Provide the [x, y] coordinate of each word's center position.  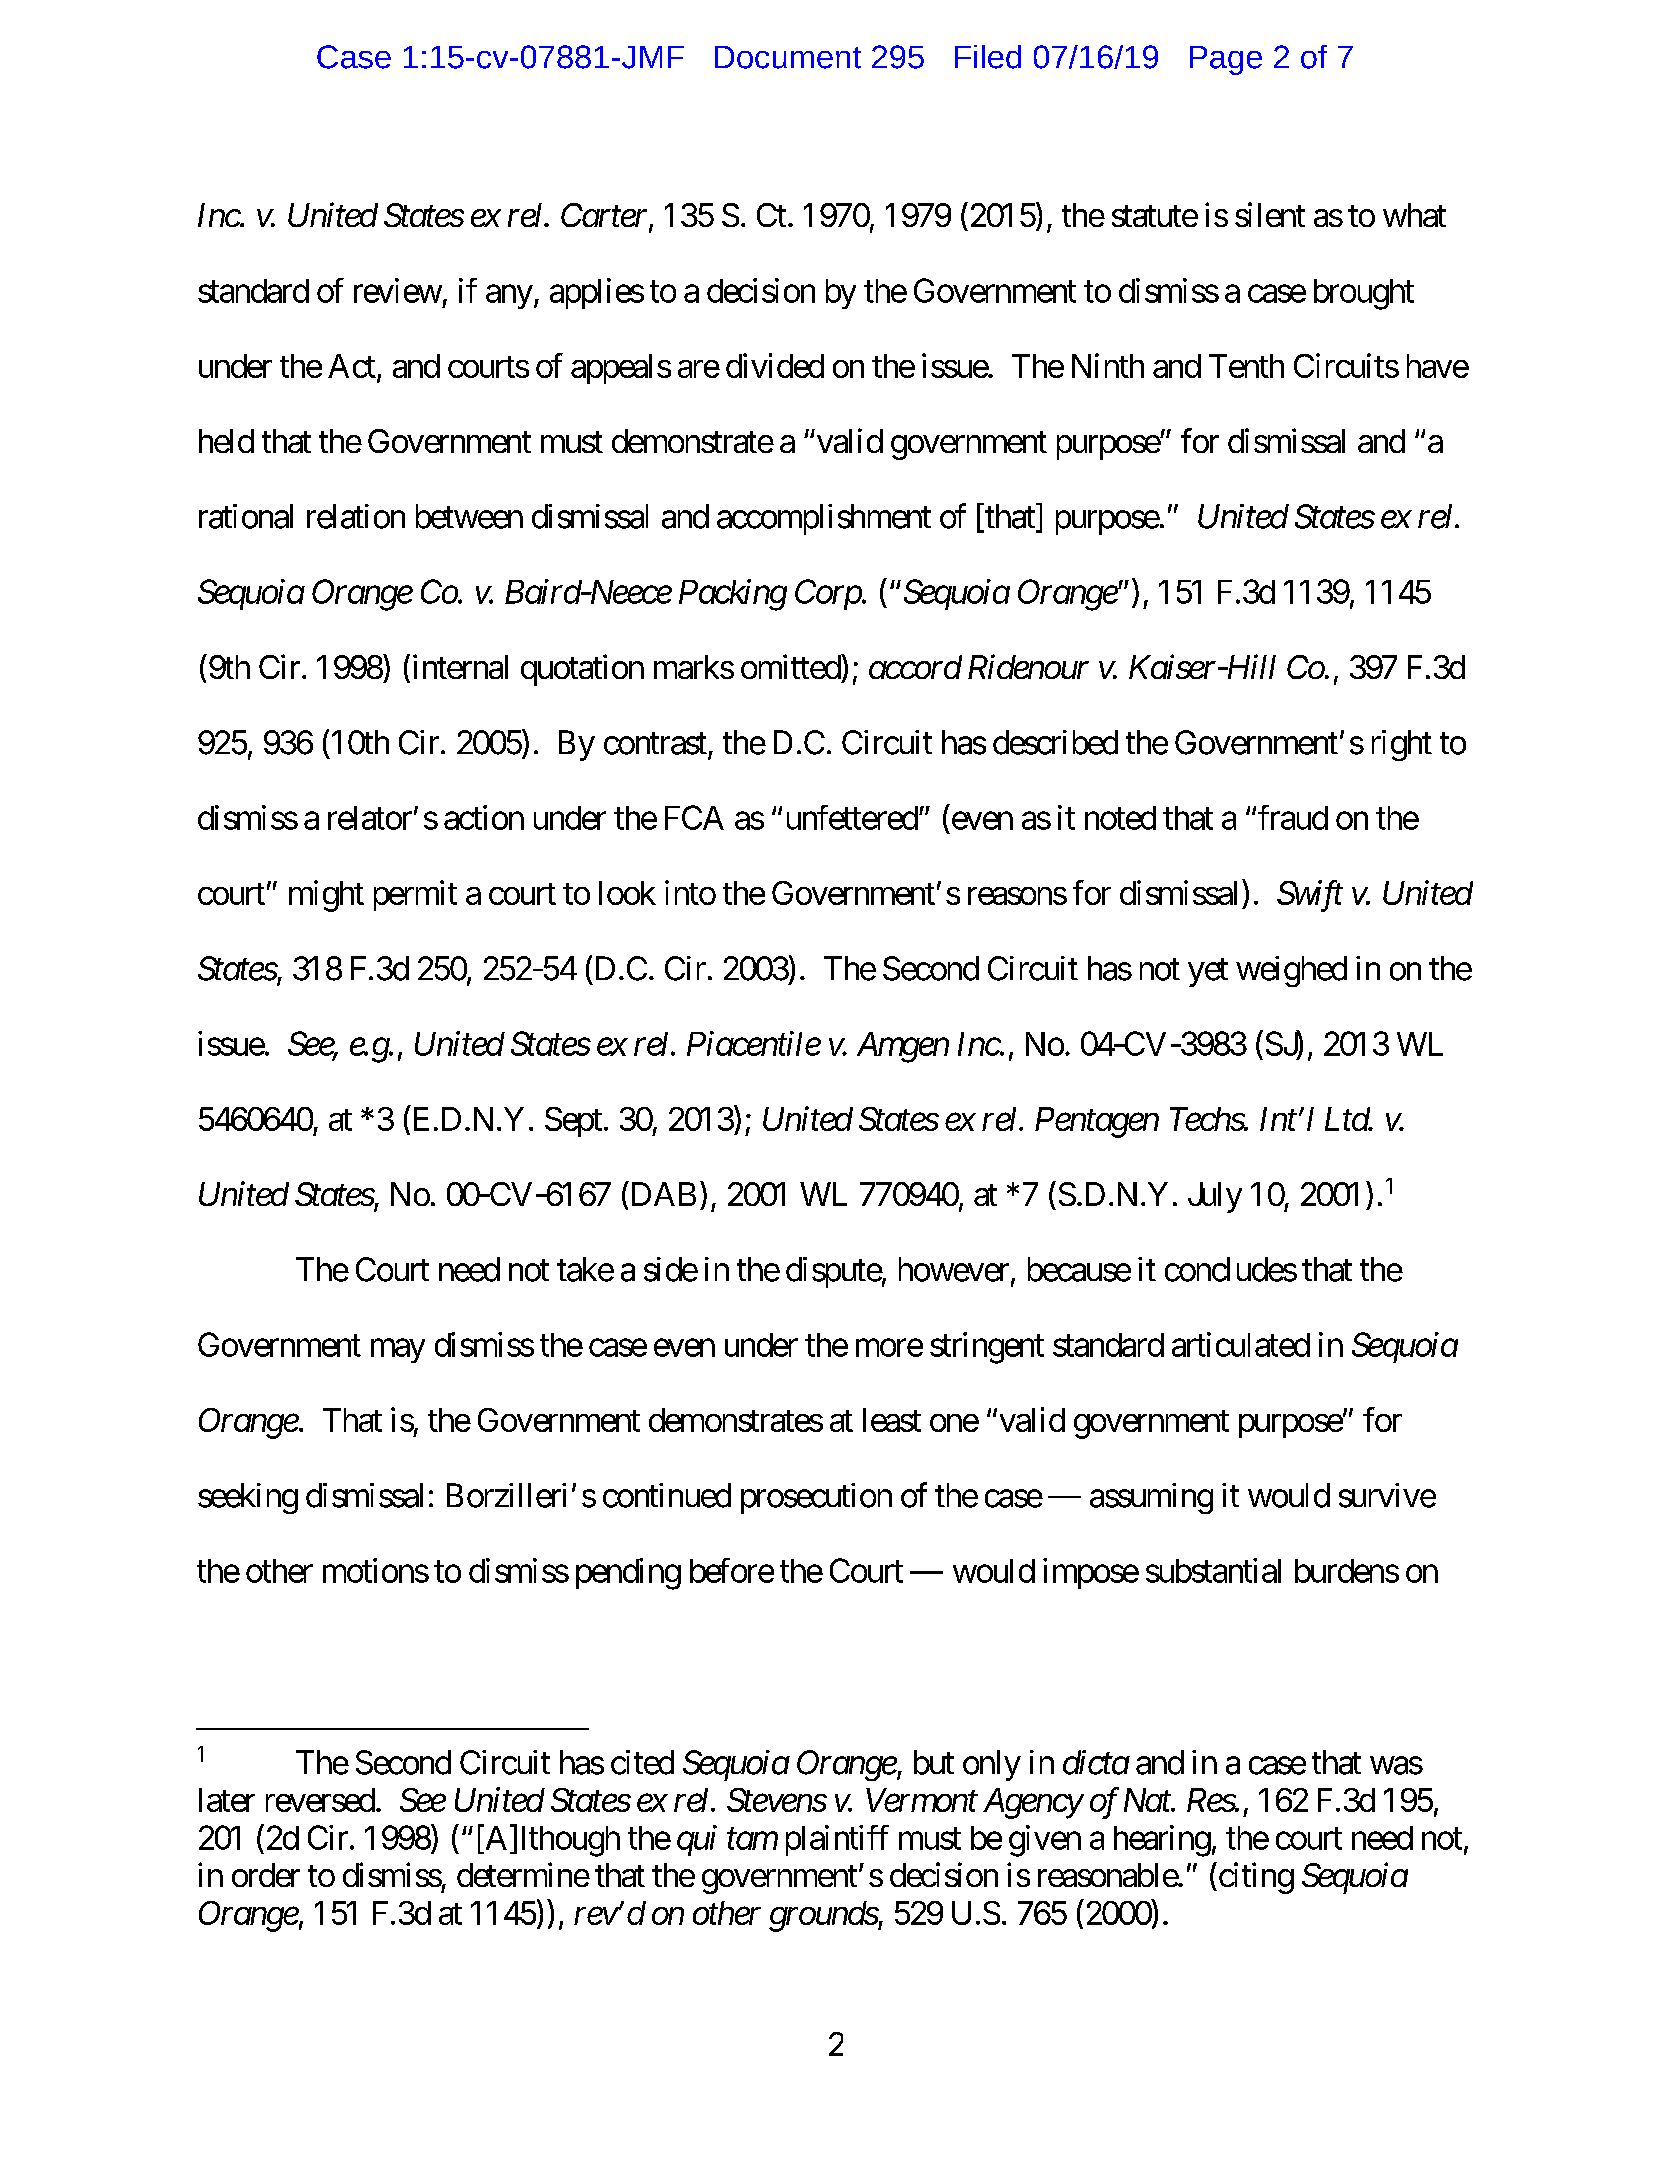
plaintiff [837, 1840]
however [954, 1269]
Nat [1148, 1800]
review [398, 290]
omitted [791, 666]
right [1402, 745]
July [1215, 1197]
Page [1226, 60]
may [398, 1351]
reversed [320, 1800]
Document [788, 57]
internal [458, 668]
